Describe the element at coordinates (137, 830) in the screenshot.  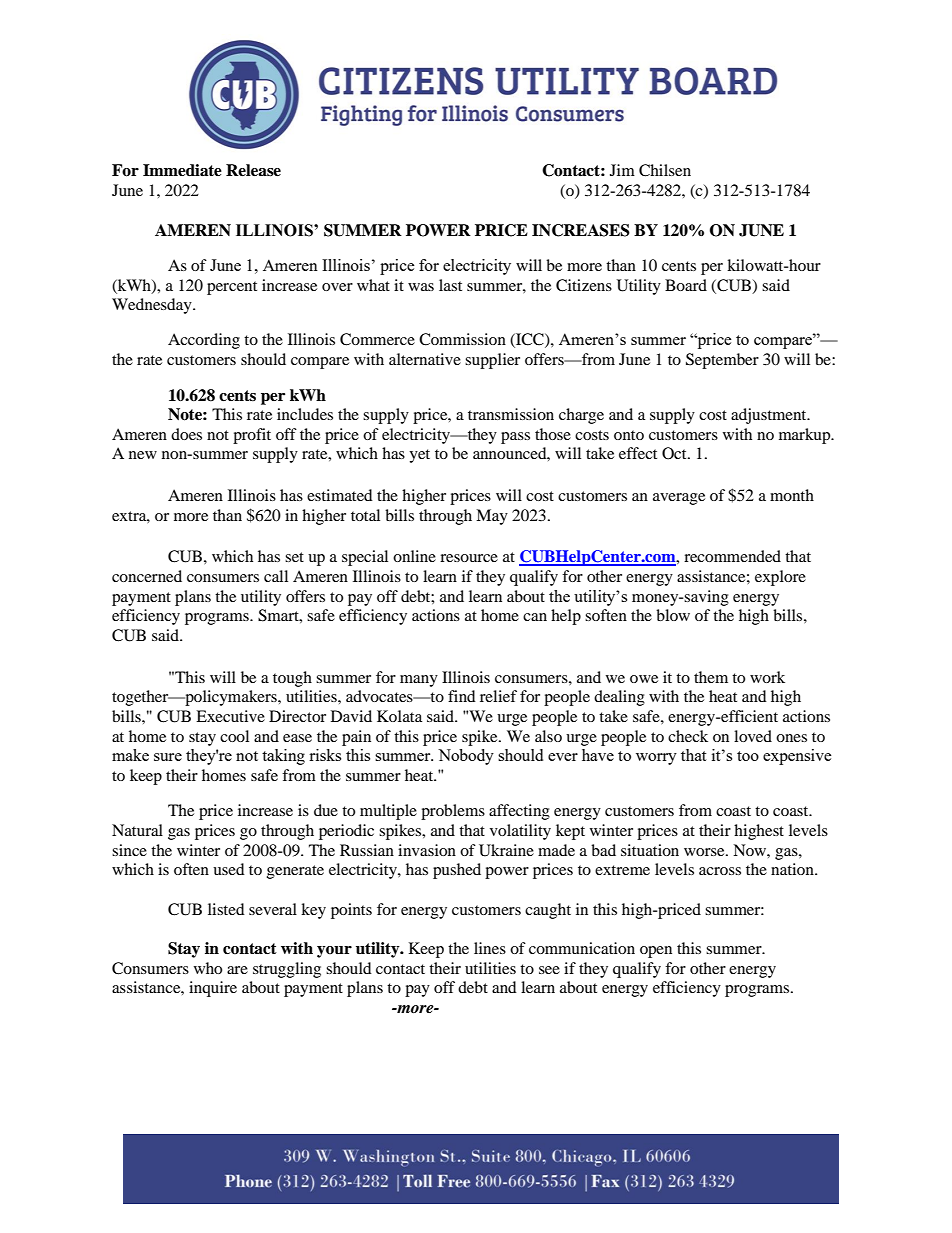
I see `Natural` at that location.
